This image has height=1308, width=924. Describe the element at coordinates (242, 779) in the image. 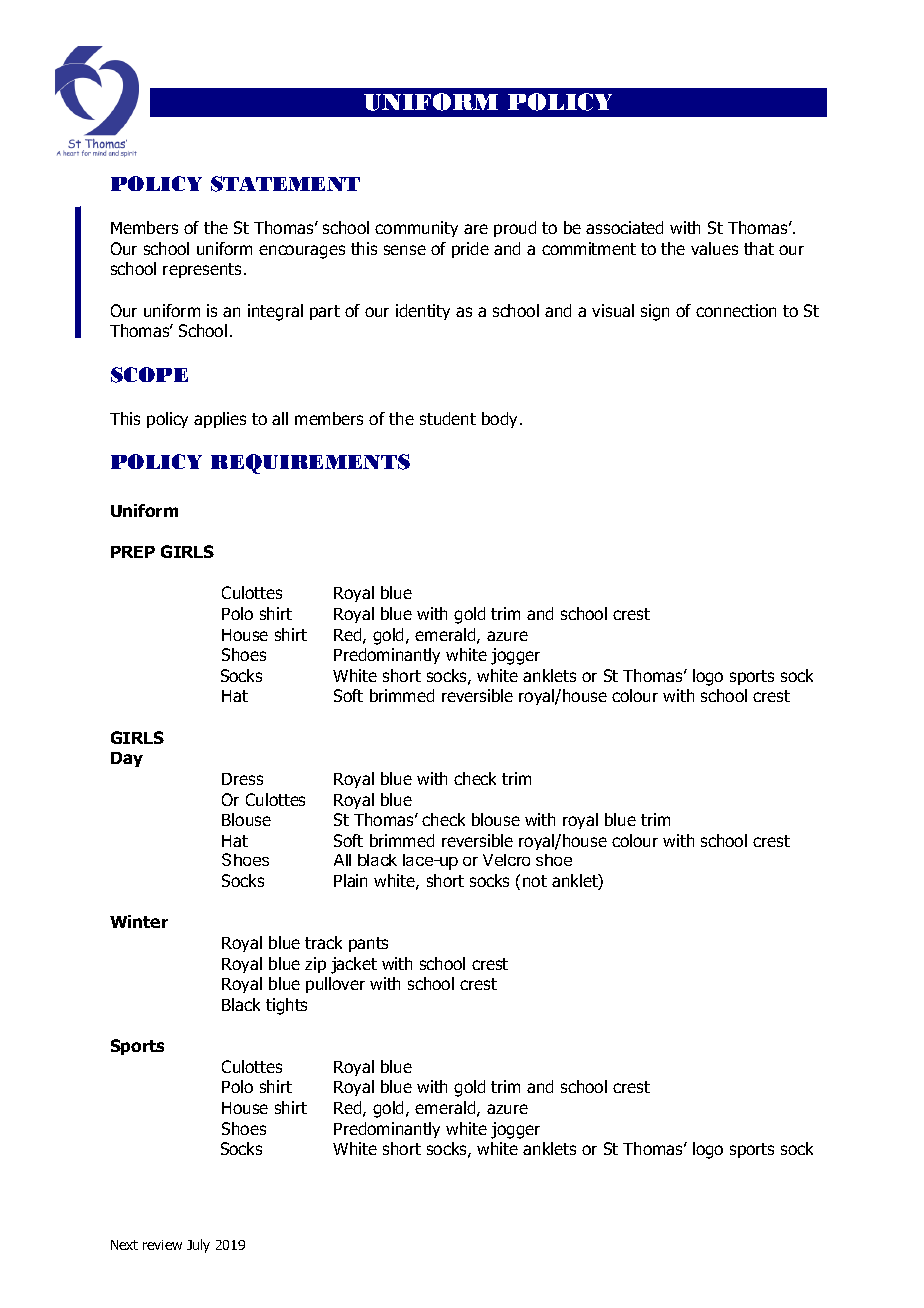

I see `Dress` at that location.
